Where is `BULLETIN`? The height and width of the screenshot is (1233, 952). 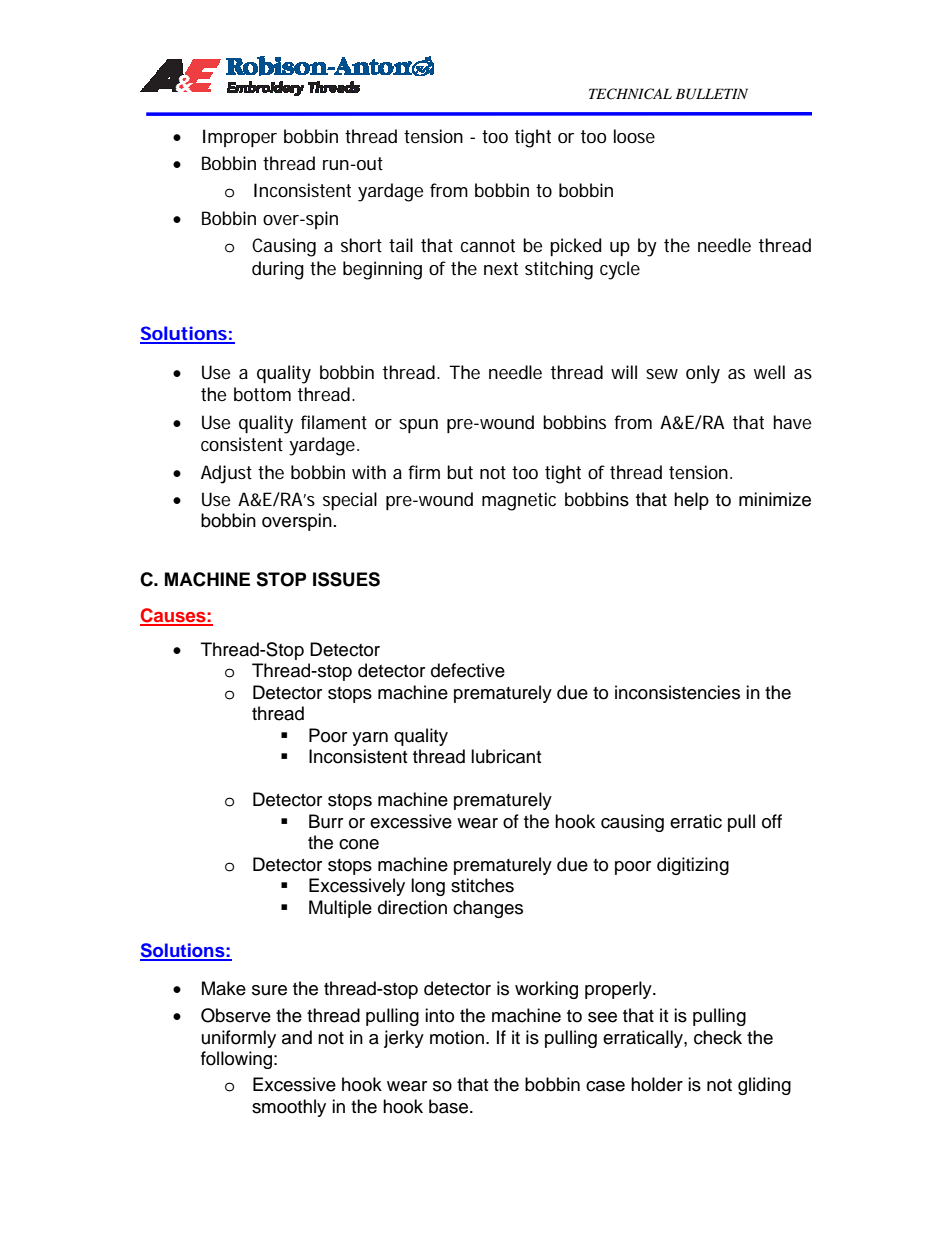
BULLETIN is located at coordinates (711, 94).
